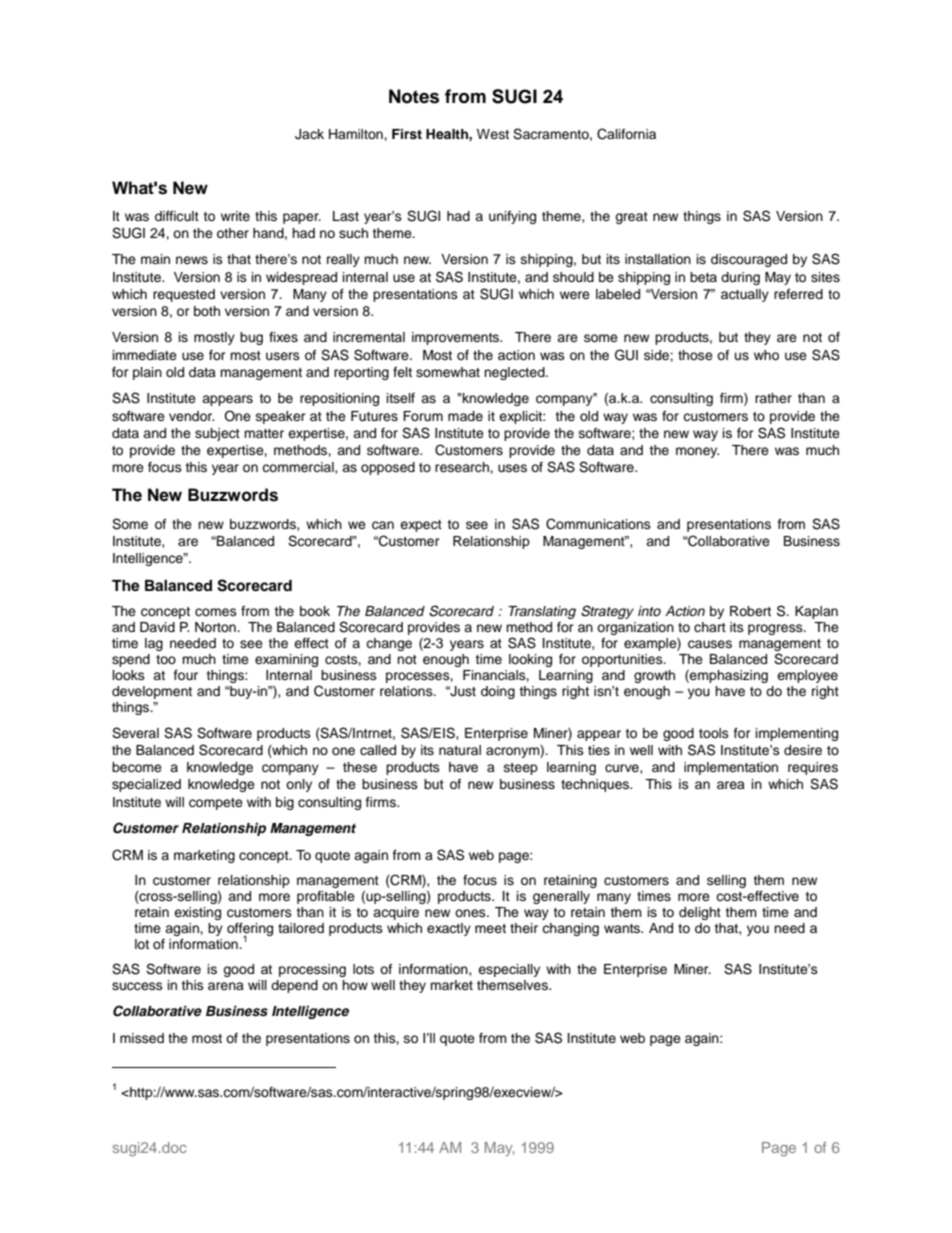  I want to click on California, so click(626, 134).
